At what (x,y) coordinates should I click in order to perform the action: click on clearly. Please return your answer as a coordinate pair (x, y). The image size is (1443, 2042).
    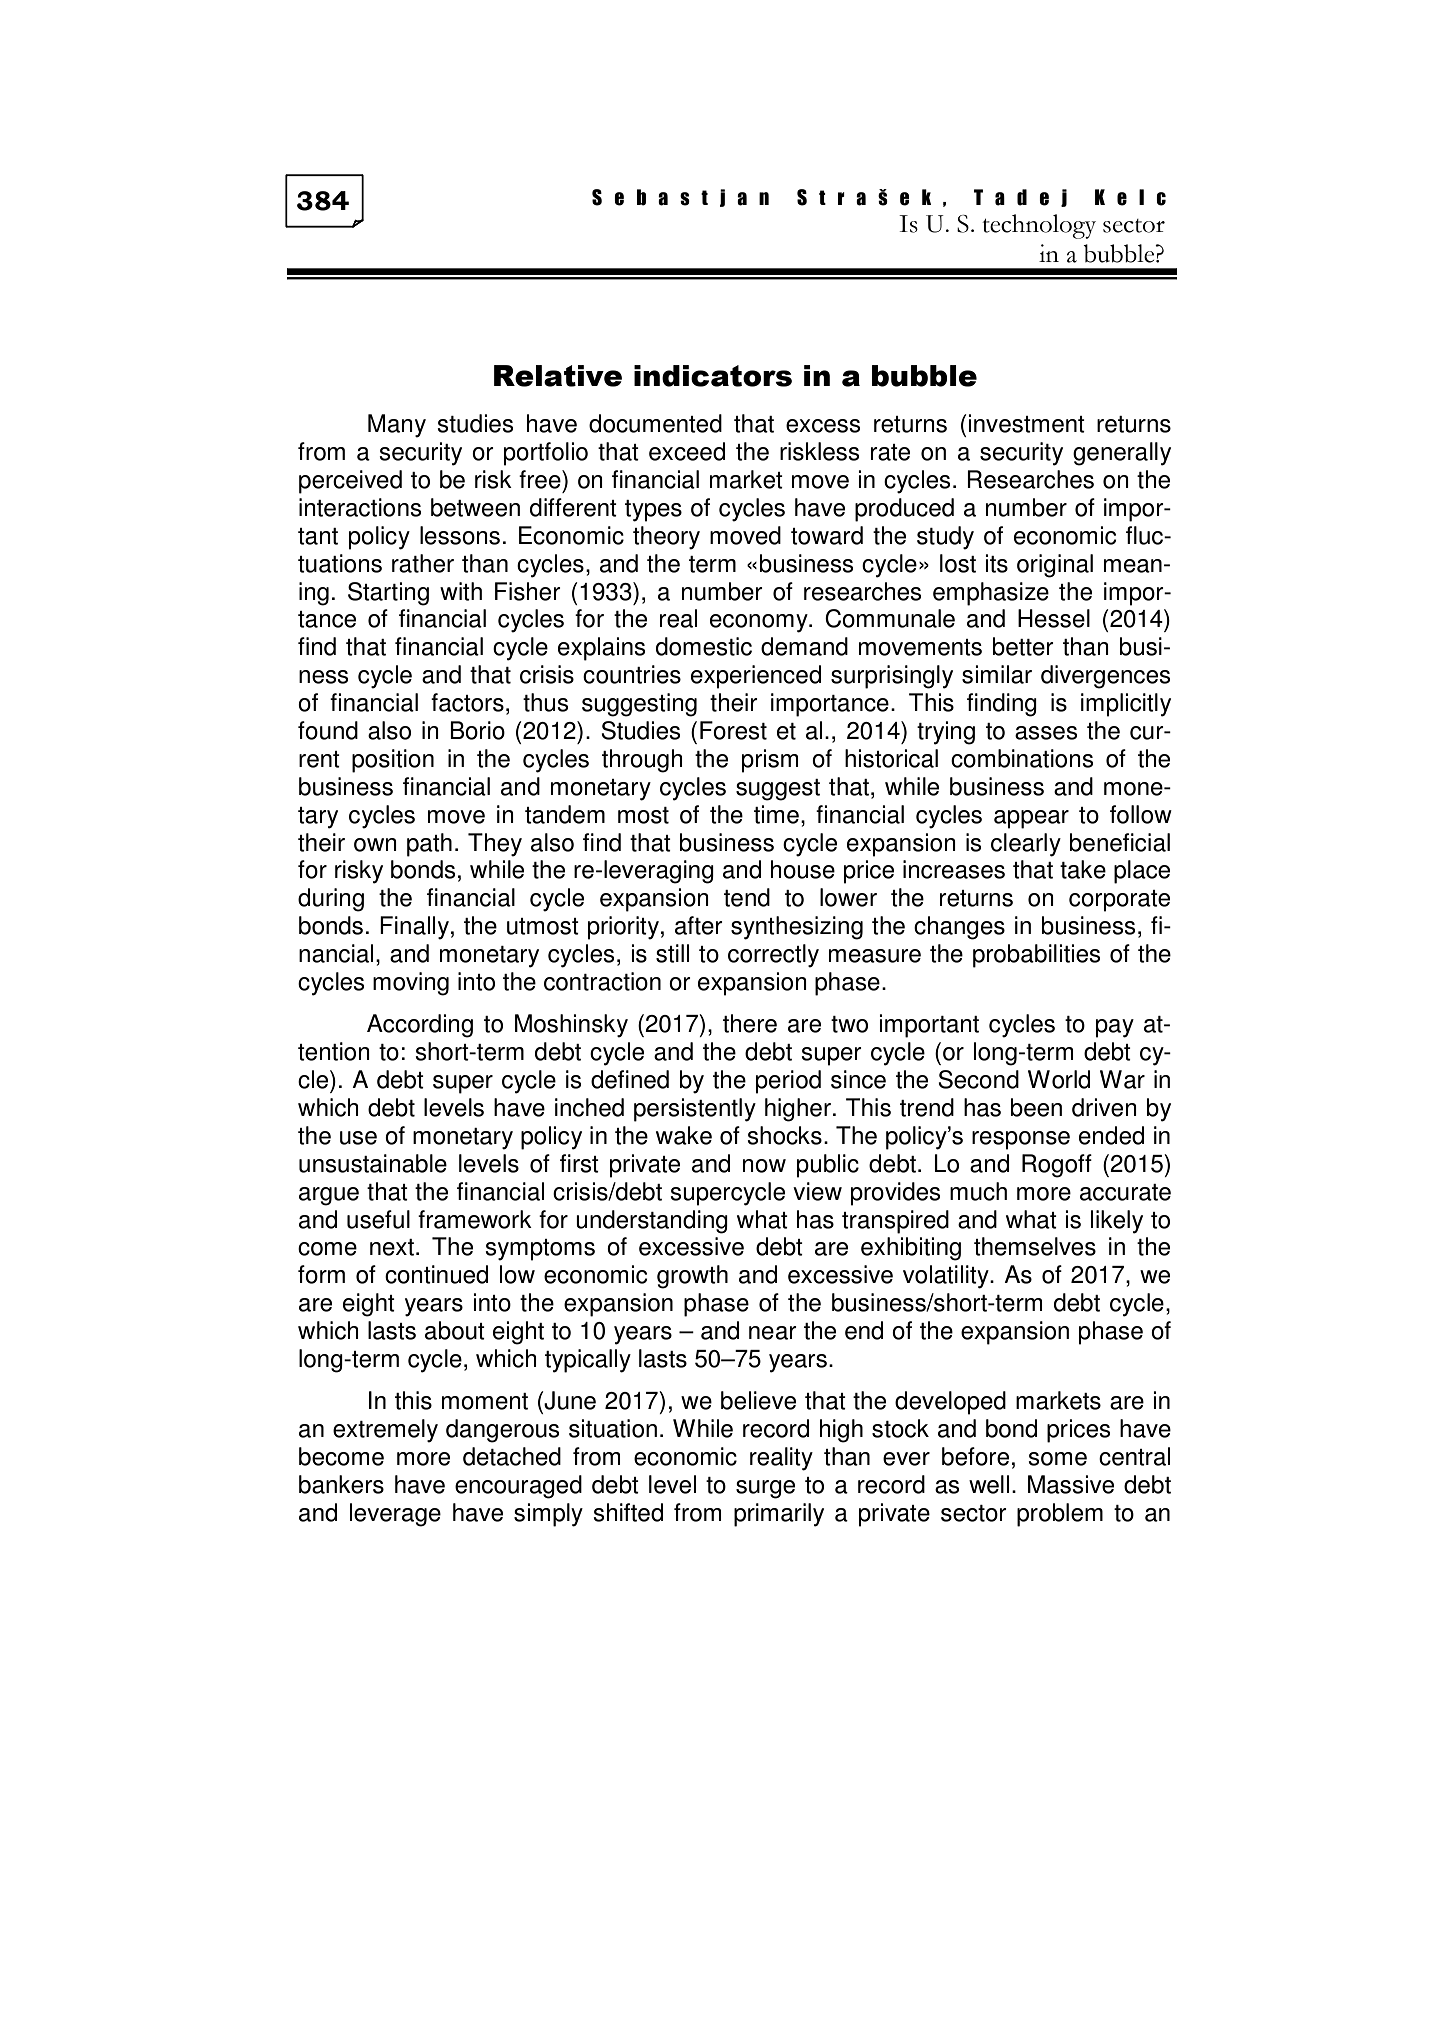
    Looking at the image, I should click on (1026, 845).
